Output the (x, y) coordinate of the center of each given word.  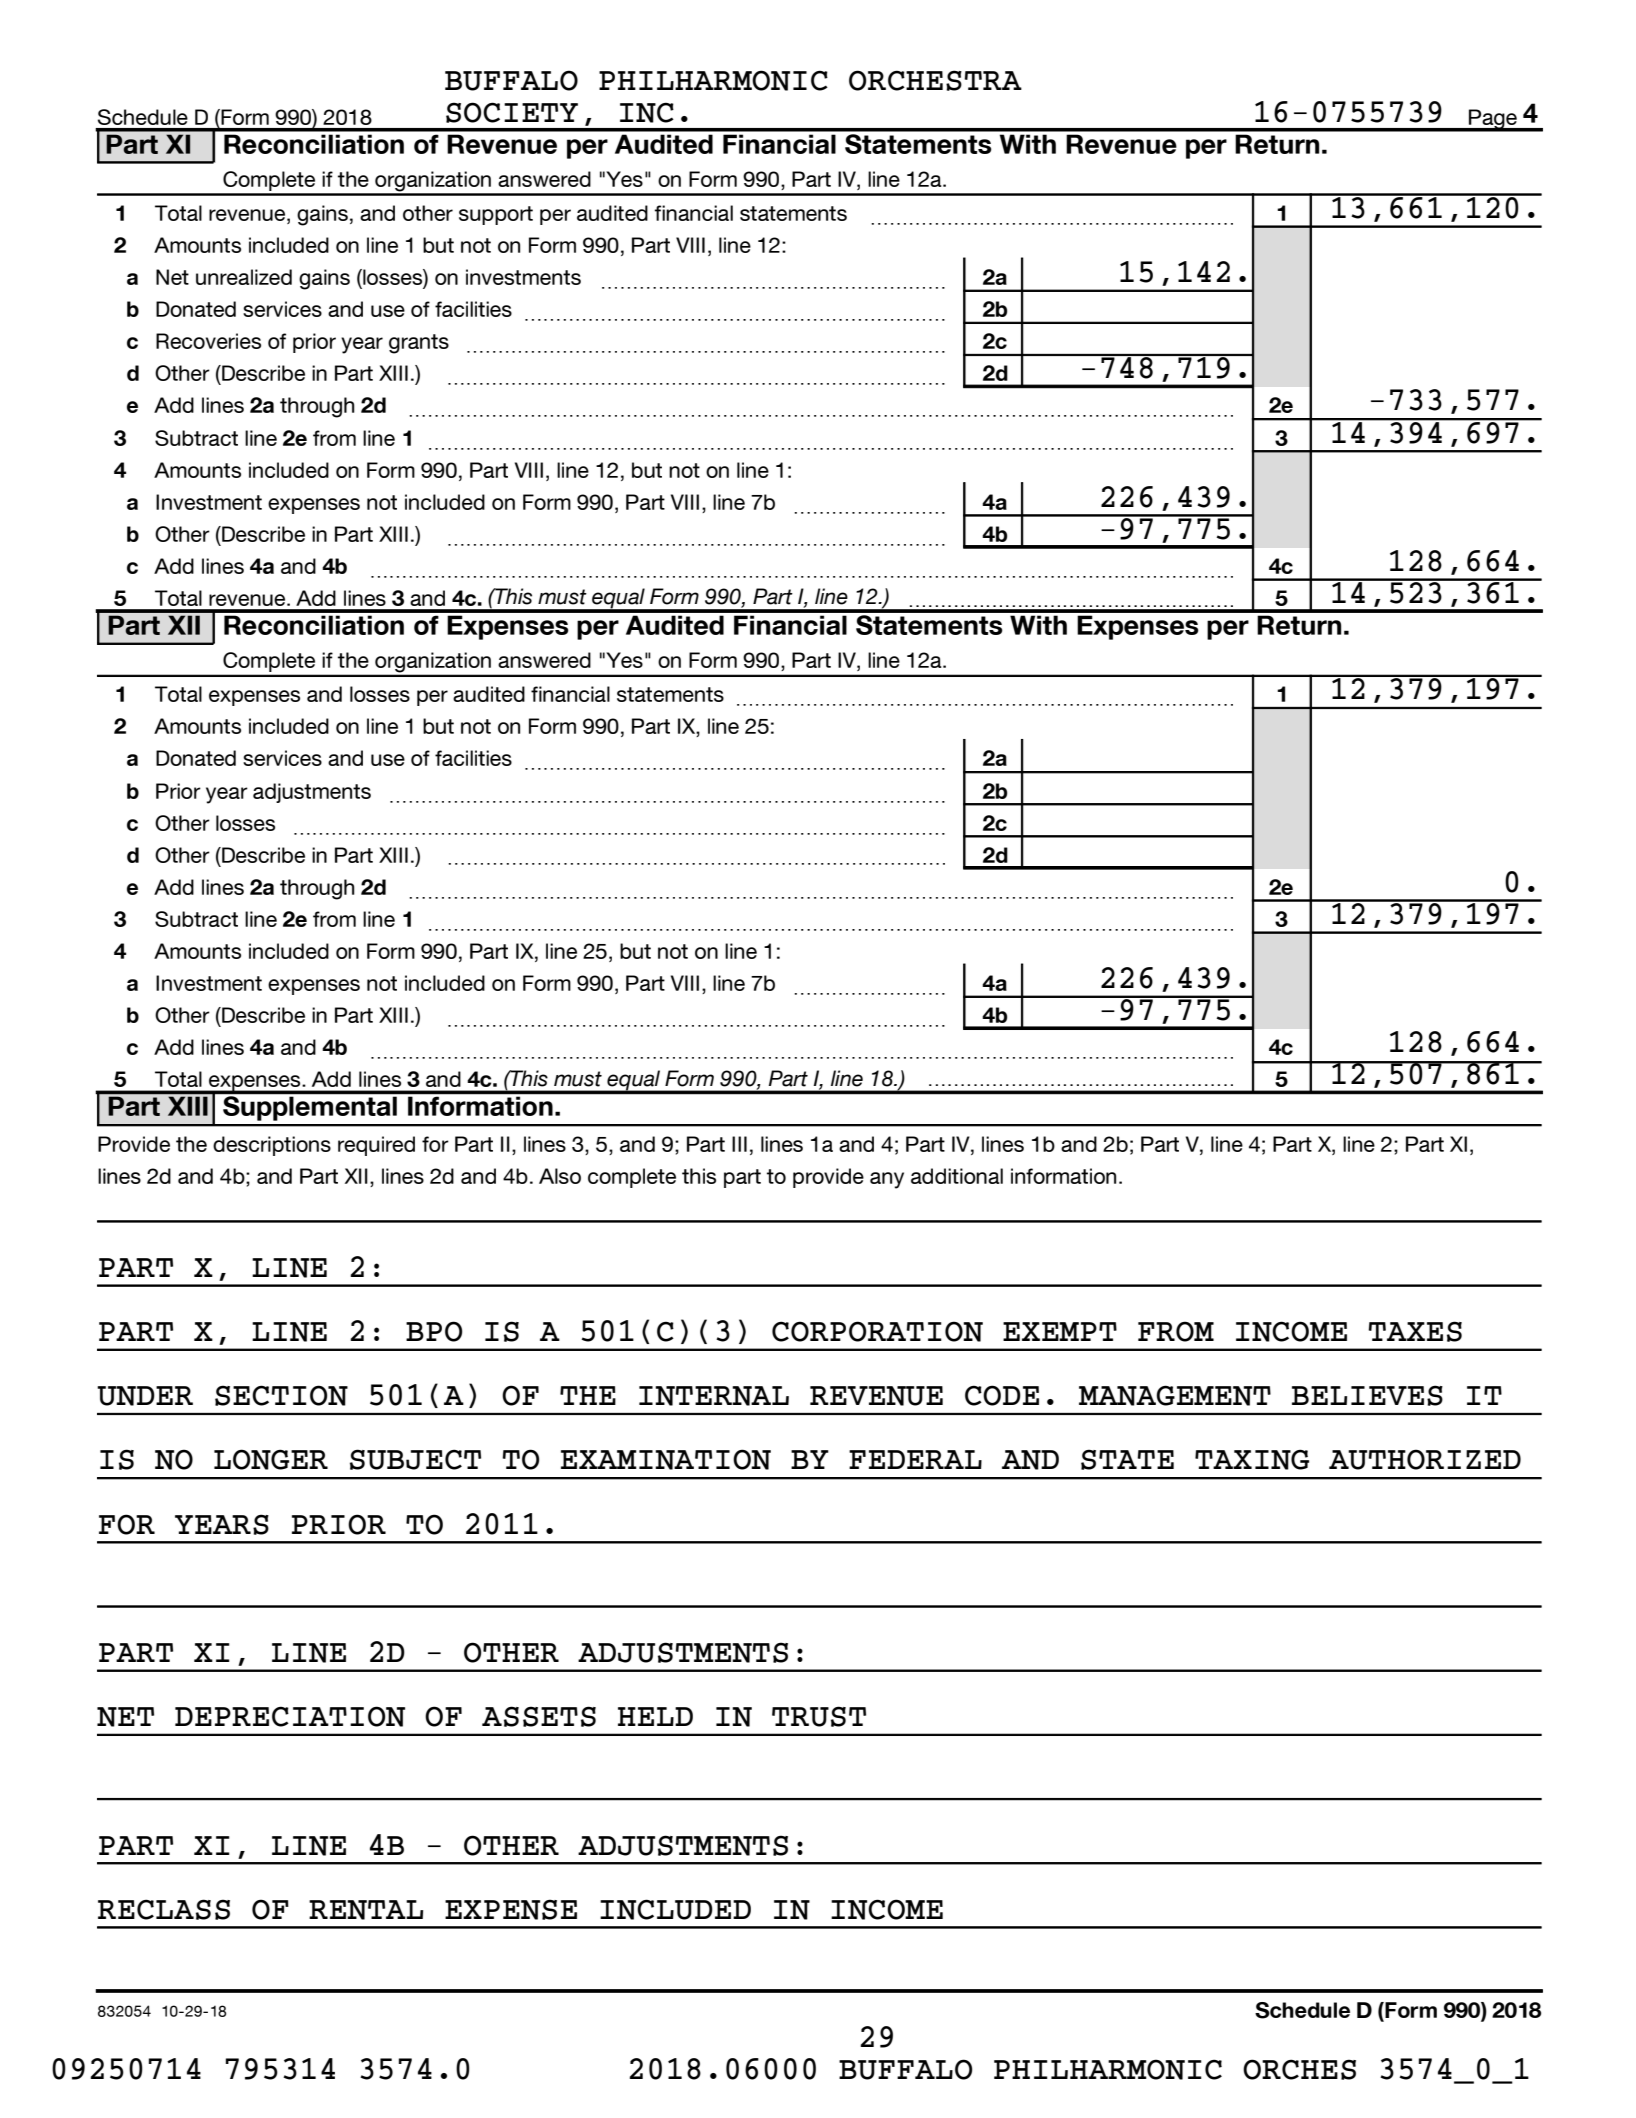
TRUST (819, 1716)
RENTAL (366, 1910)
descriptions (272, 1146)
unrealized (244, 277)
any (887, 1180)
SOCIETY (512, 112)
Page (1493, 120)
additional (957, 1176)
